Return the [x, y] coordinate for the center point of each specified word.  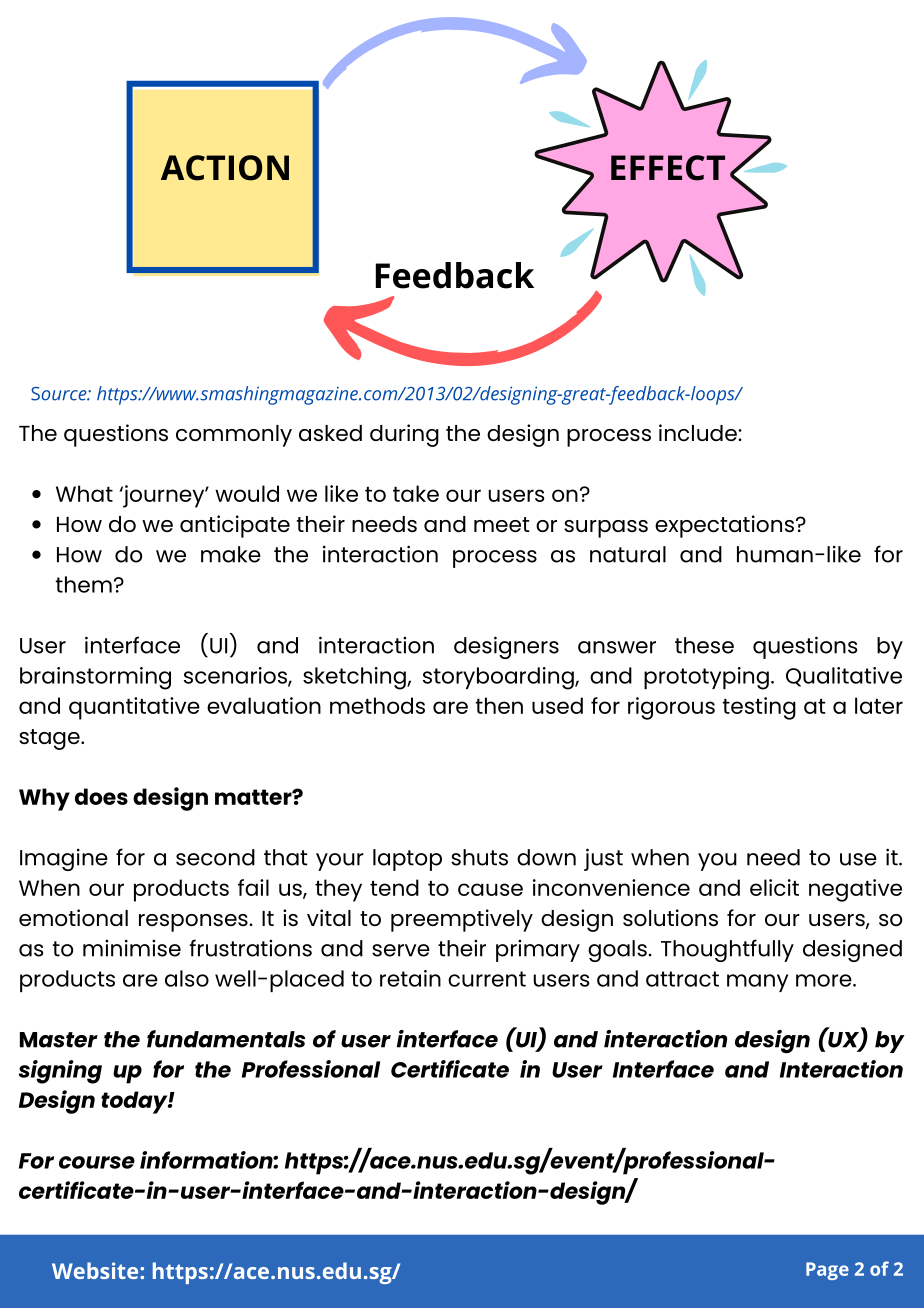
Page [827, 1271]
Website [96, 1270]
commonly [234, 436]
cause [490, 889]
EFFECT [668, 168]
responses [194, 923]
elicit [774, 887]
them [84, 584]
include [699, 432]
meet [501, 524]
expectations [724, 526]
